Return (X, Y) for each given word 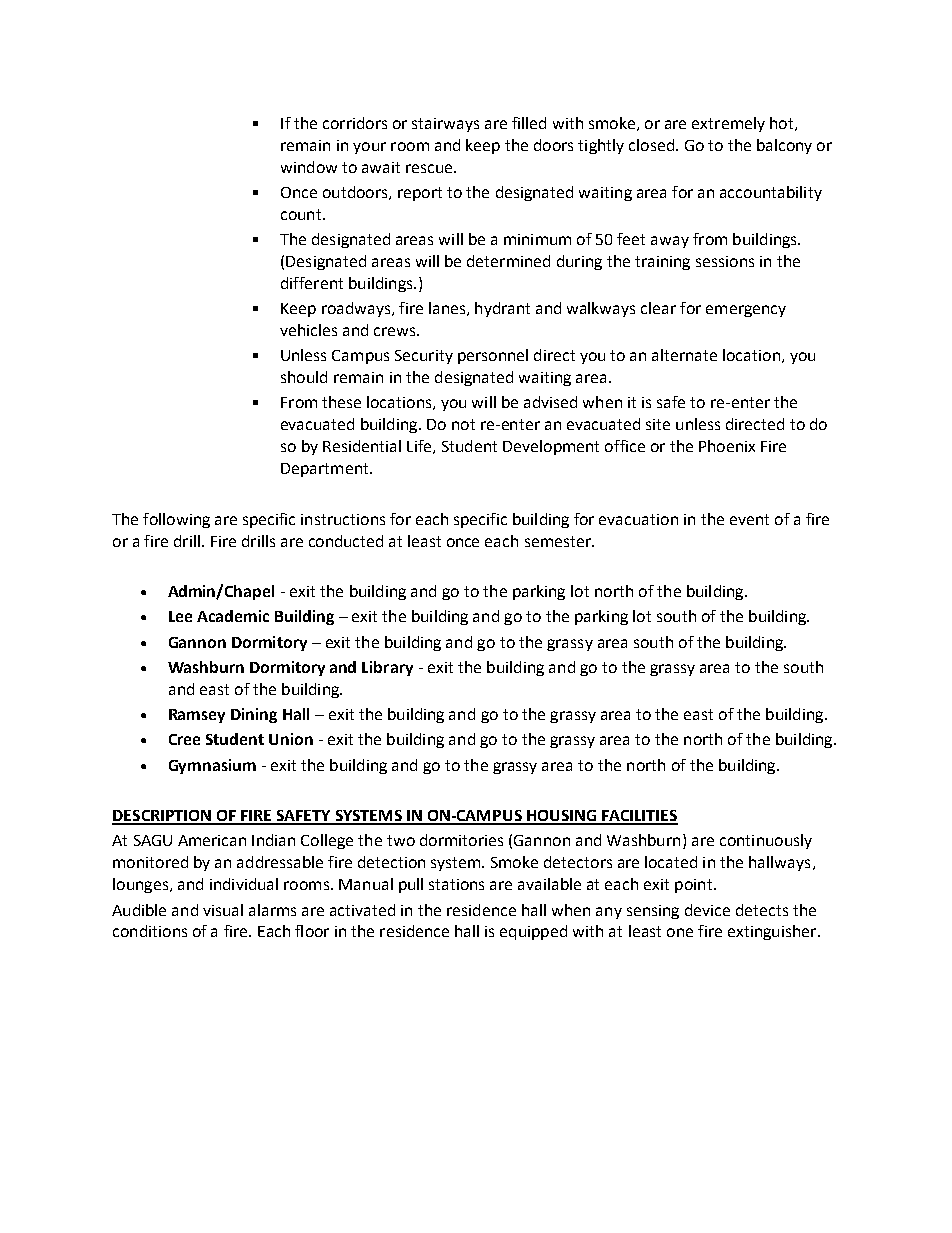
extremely (728, 124)
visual (223, 910)
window (309, 167)
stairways (445, 125)
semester (559, 541)
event (749, 519)
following (176, 520)
